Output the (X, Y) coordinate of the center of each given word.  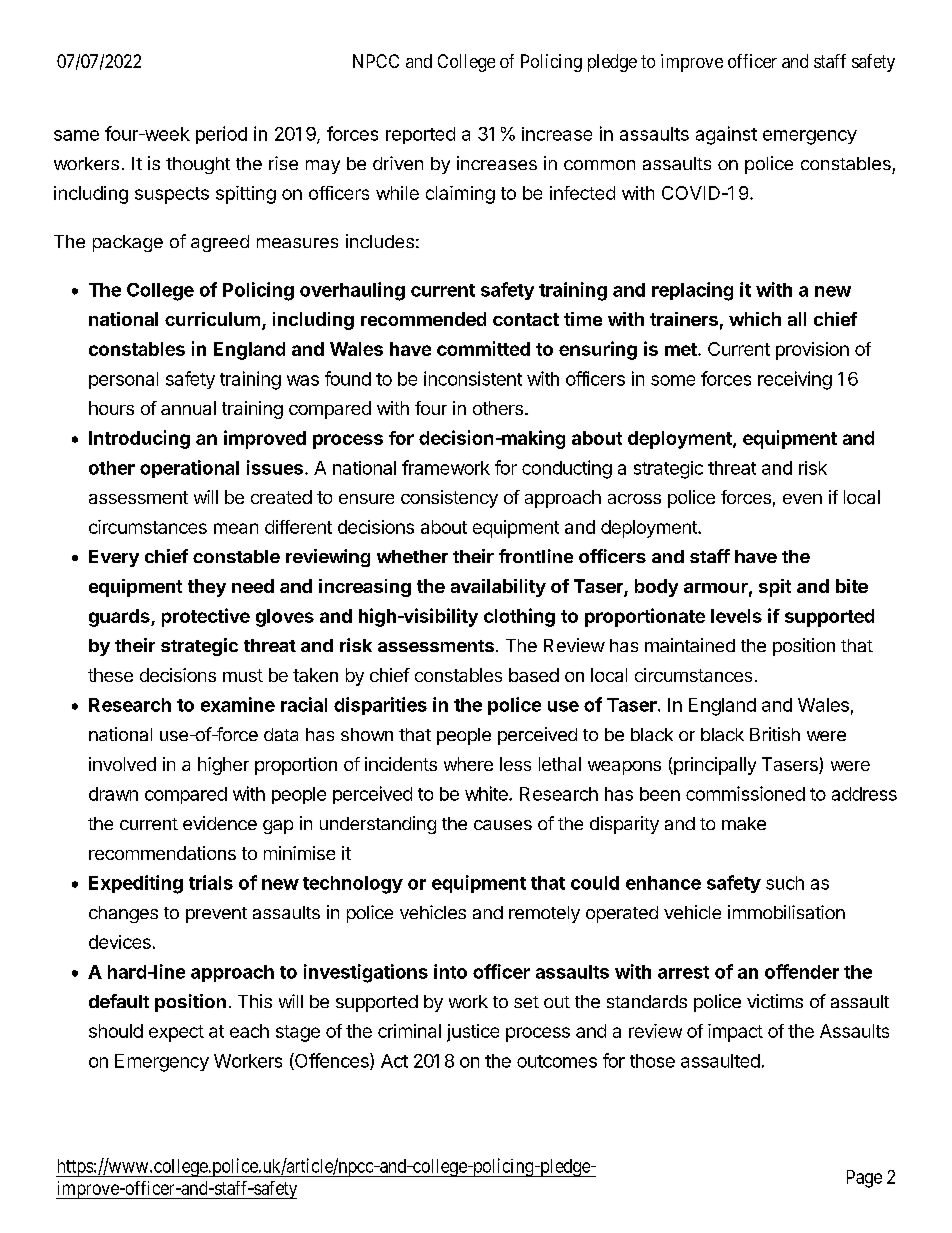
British (775, 734)
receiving (795, 380)
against (726, 135)
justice (473, 1033)
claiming (460, 195)
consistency (449, 499)
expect (176, 1033)
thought (198, 165)
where (468, 764)
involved (122, 764)
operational (189, 469)
